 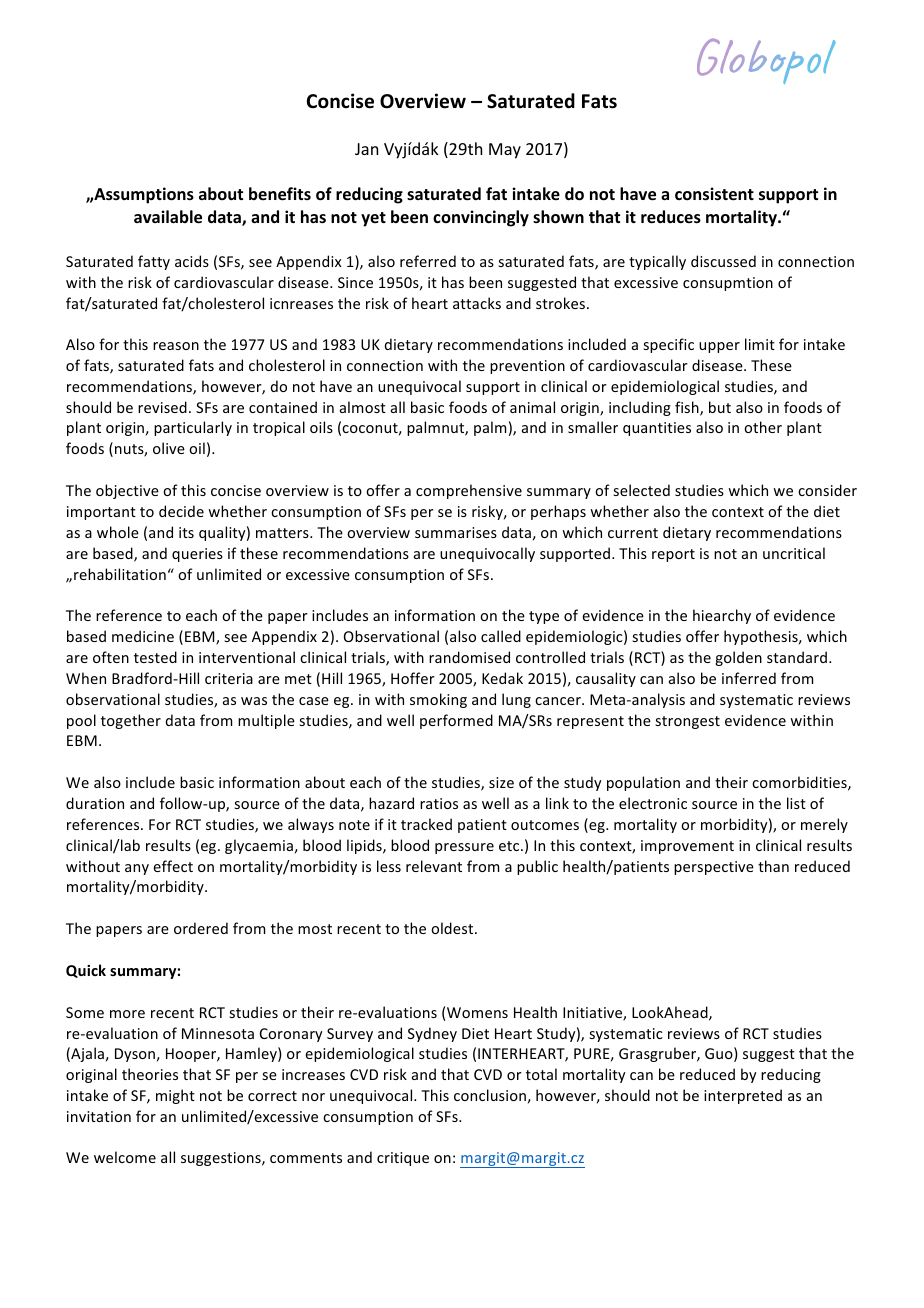 I want to click on available, so click(x=168, y=217).
